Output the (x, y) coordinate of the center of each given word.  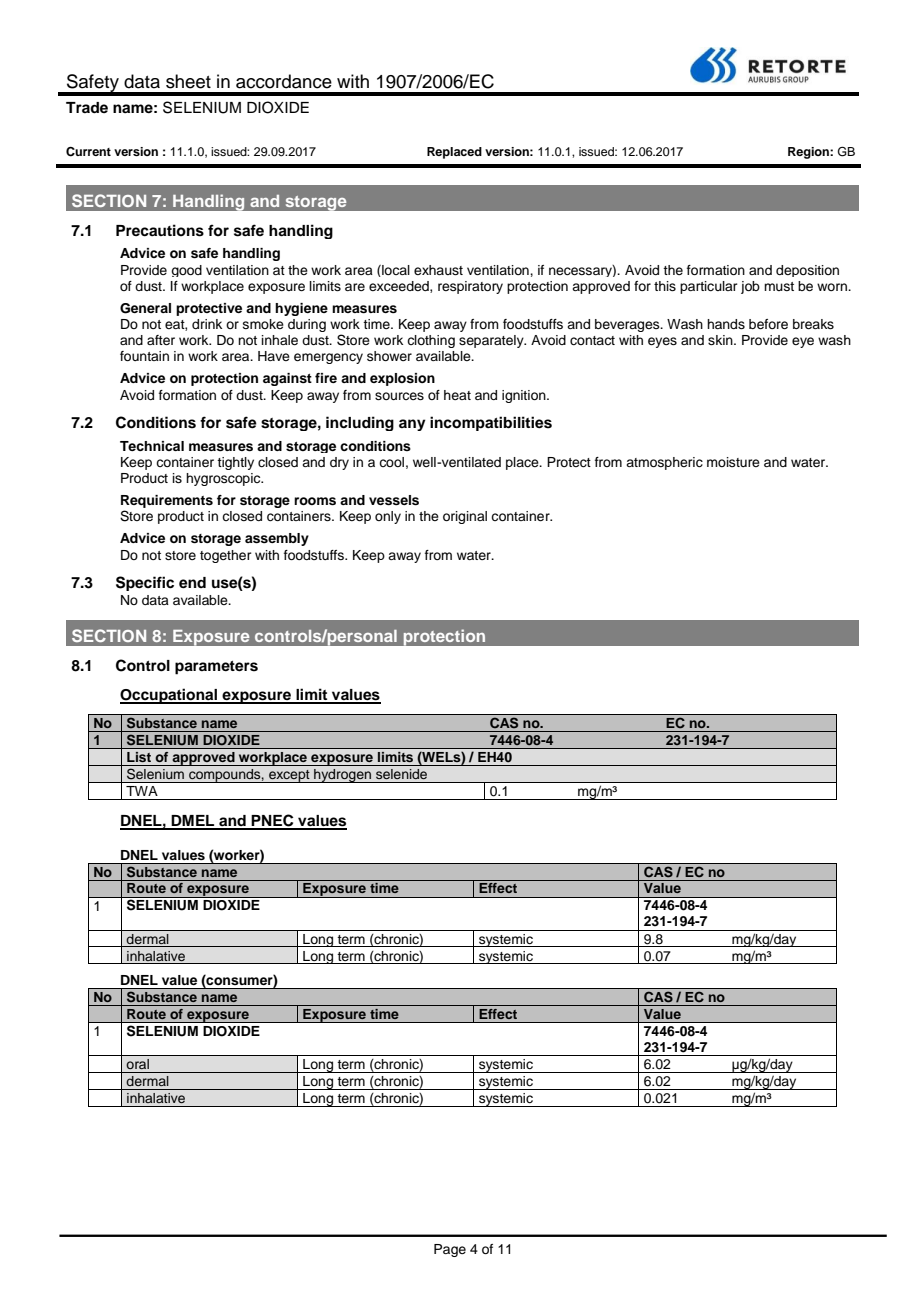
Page (450, 1250)
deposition (807, 271)
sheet (188, 81)
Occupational (170, 696)
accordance (284, 81)
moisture (733, 462)
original (465, 517)
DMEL (193, 822)
